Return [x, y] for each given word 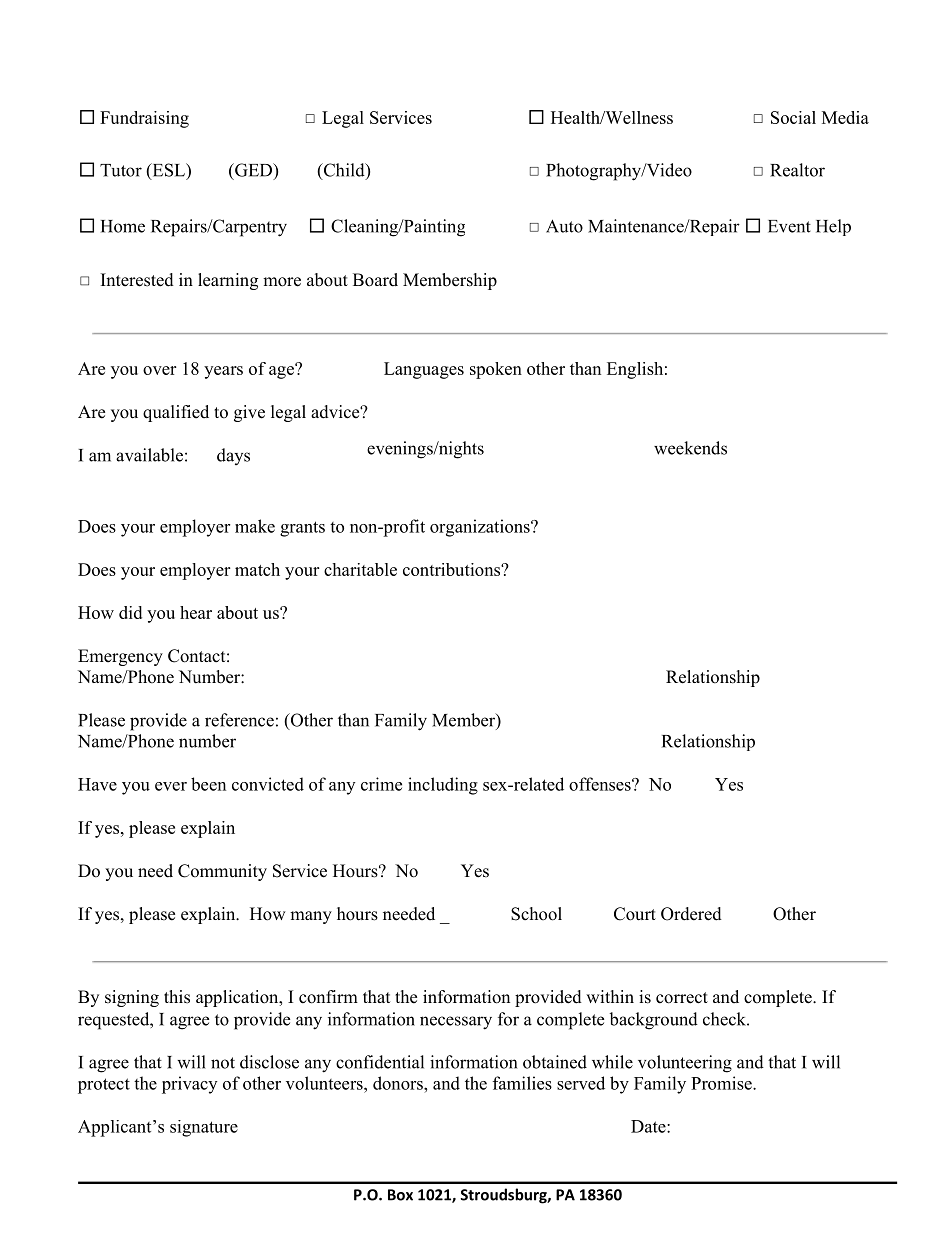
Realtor [797, 170]
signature [204, 1128]
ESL [168, 171]
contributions [452, 569]
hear [196, 612]
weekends [690, 448]
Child [344, 171]
